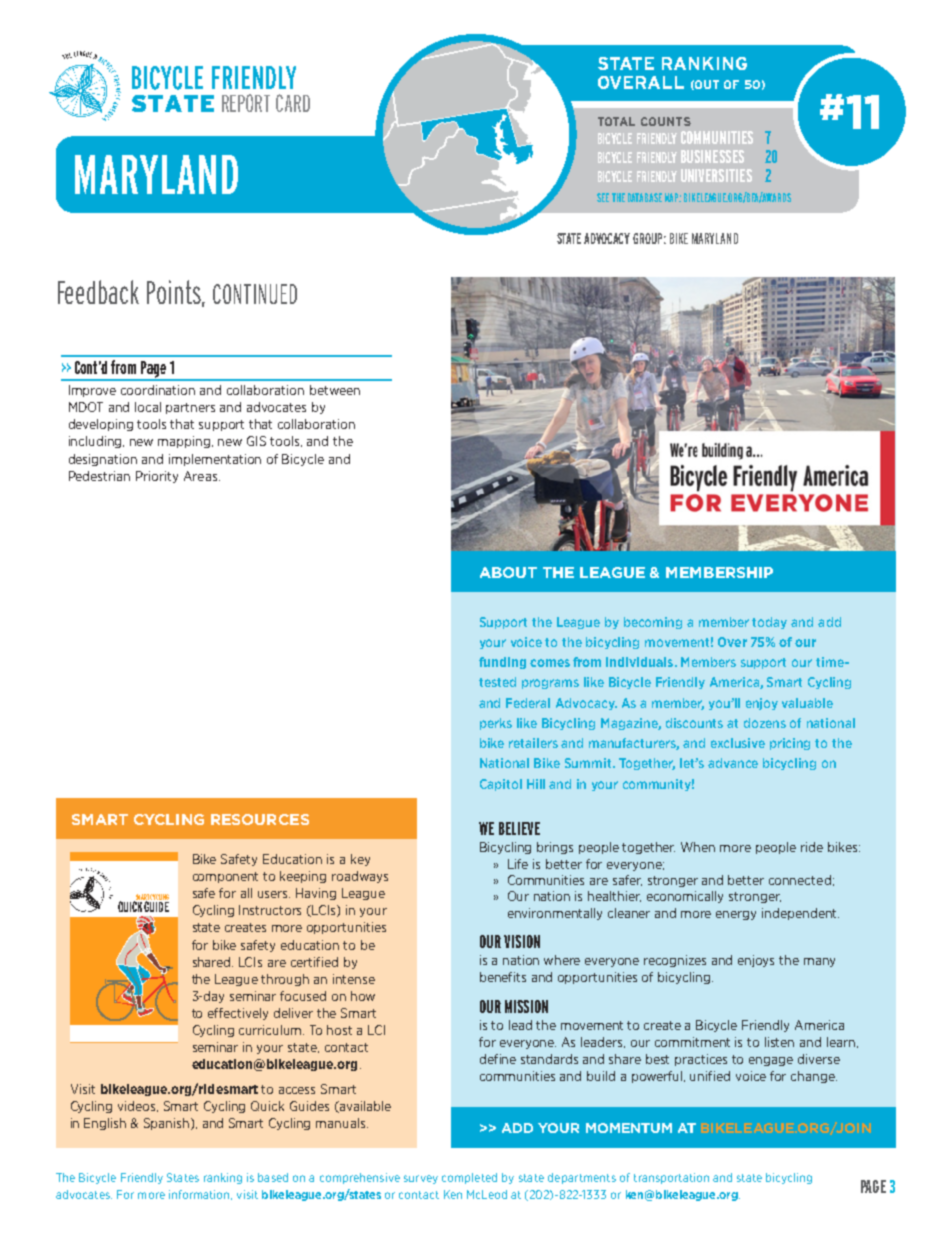 The height and width of the document is (1233, 952). I want to click on information, so click(200, 1195).
